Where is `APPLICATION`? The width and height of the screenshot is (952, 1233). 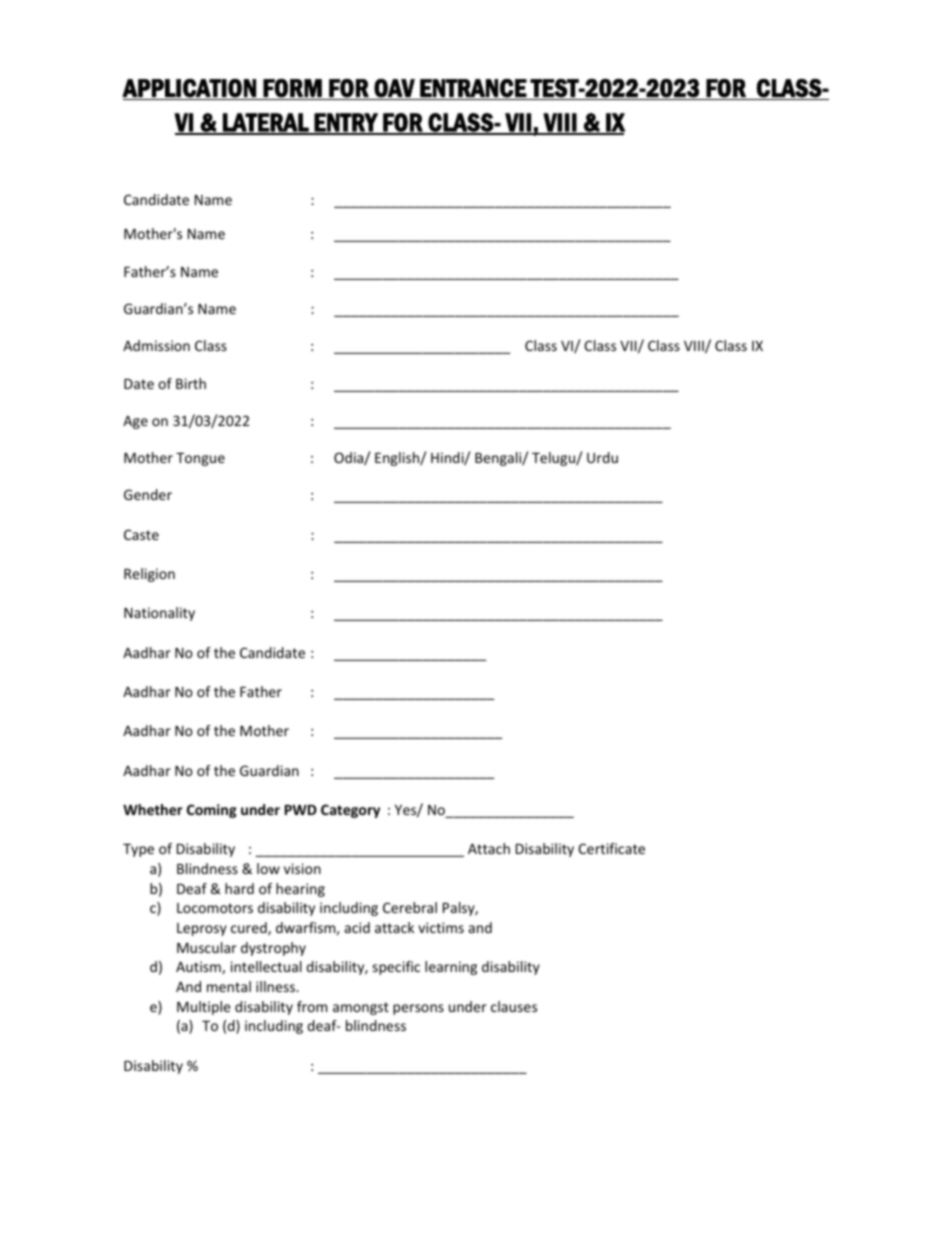
APPLICATION is located at coordinates (190, 89).
